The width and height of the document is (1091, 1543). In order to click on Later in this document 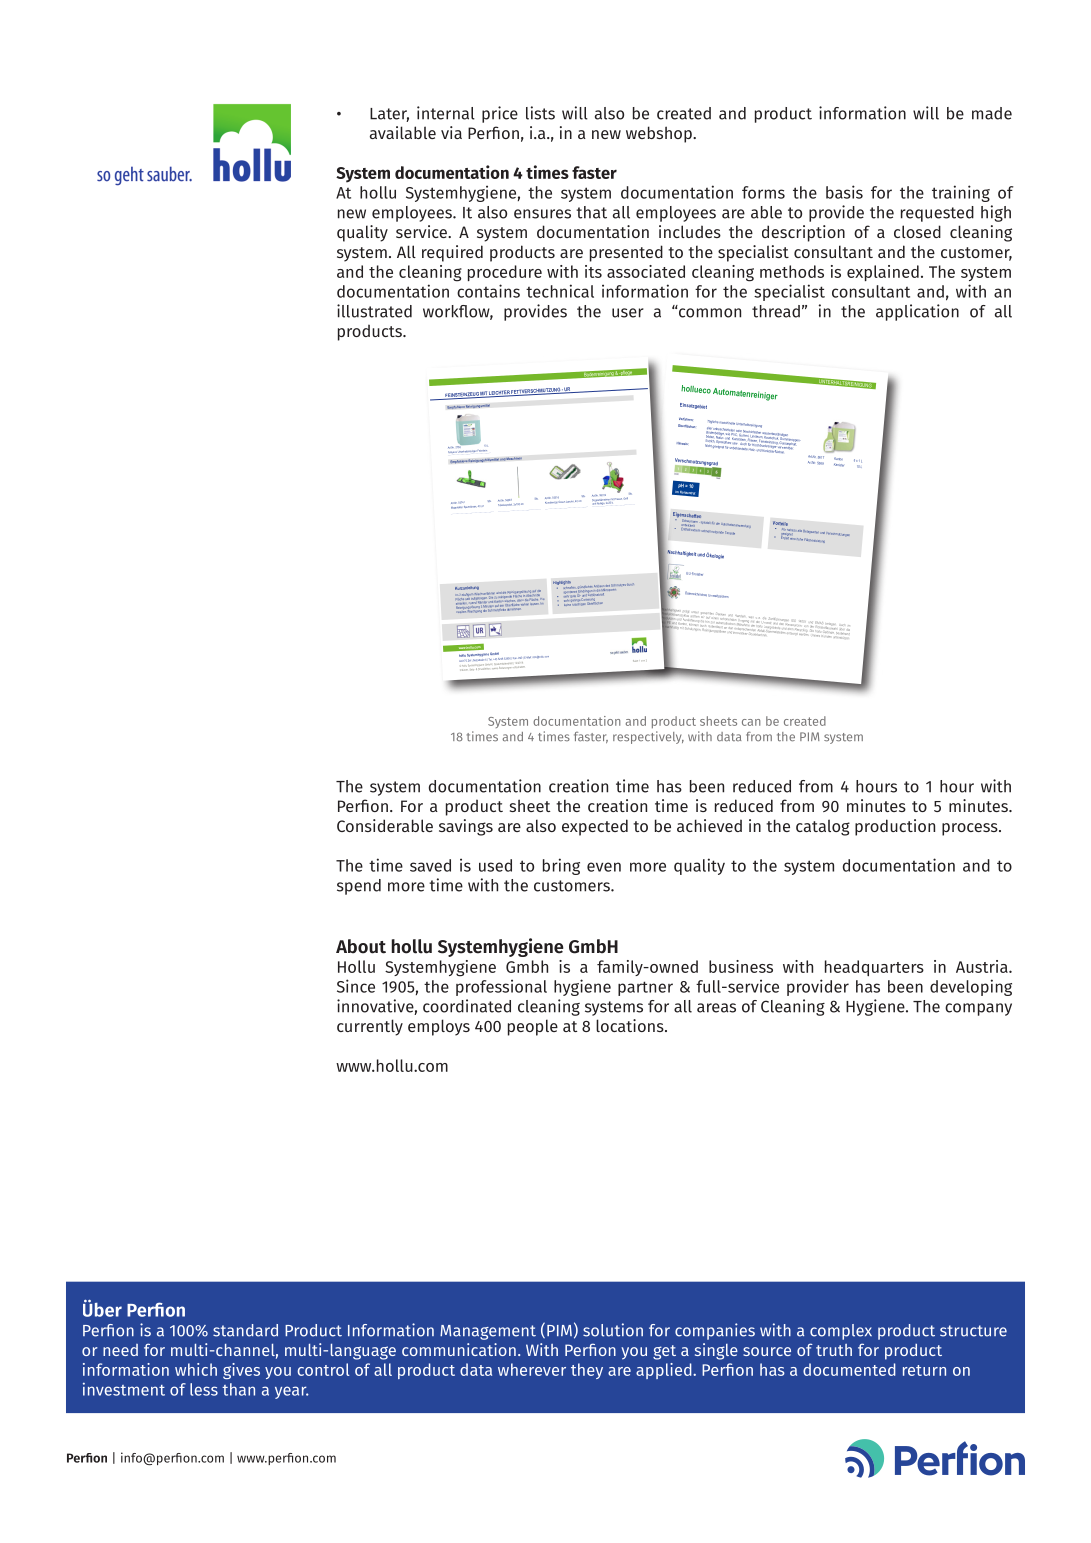, I will do `click(389, 115)`.
